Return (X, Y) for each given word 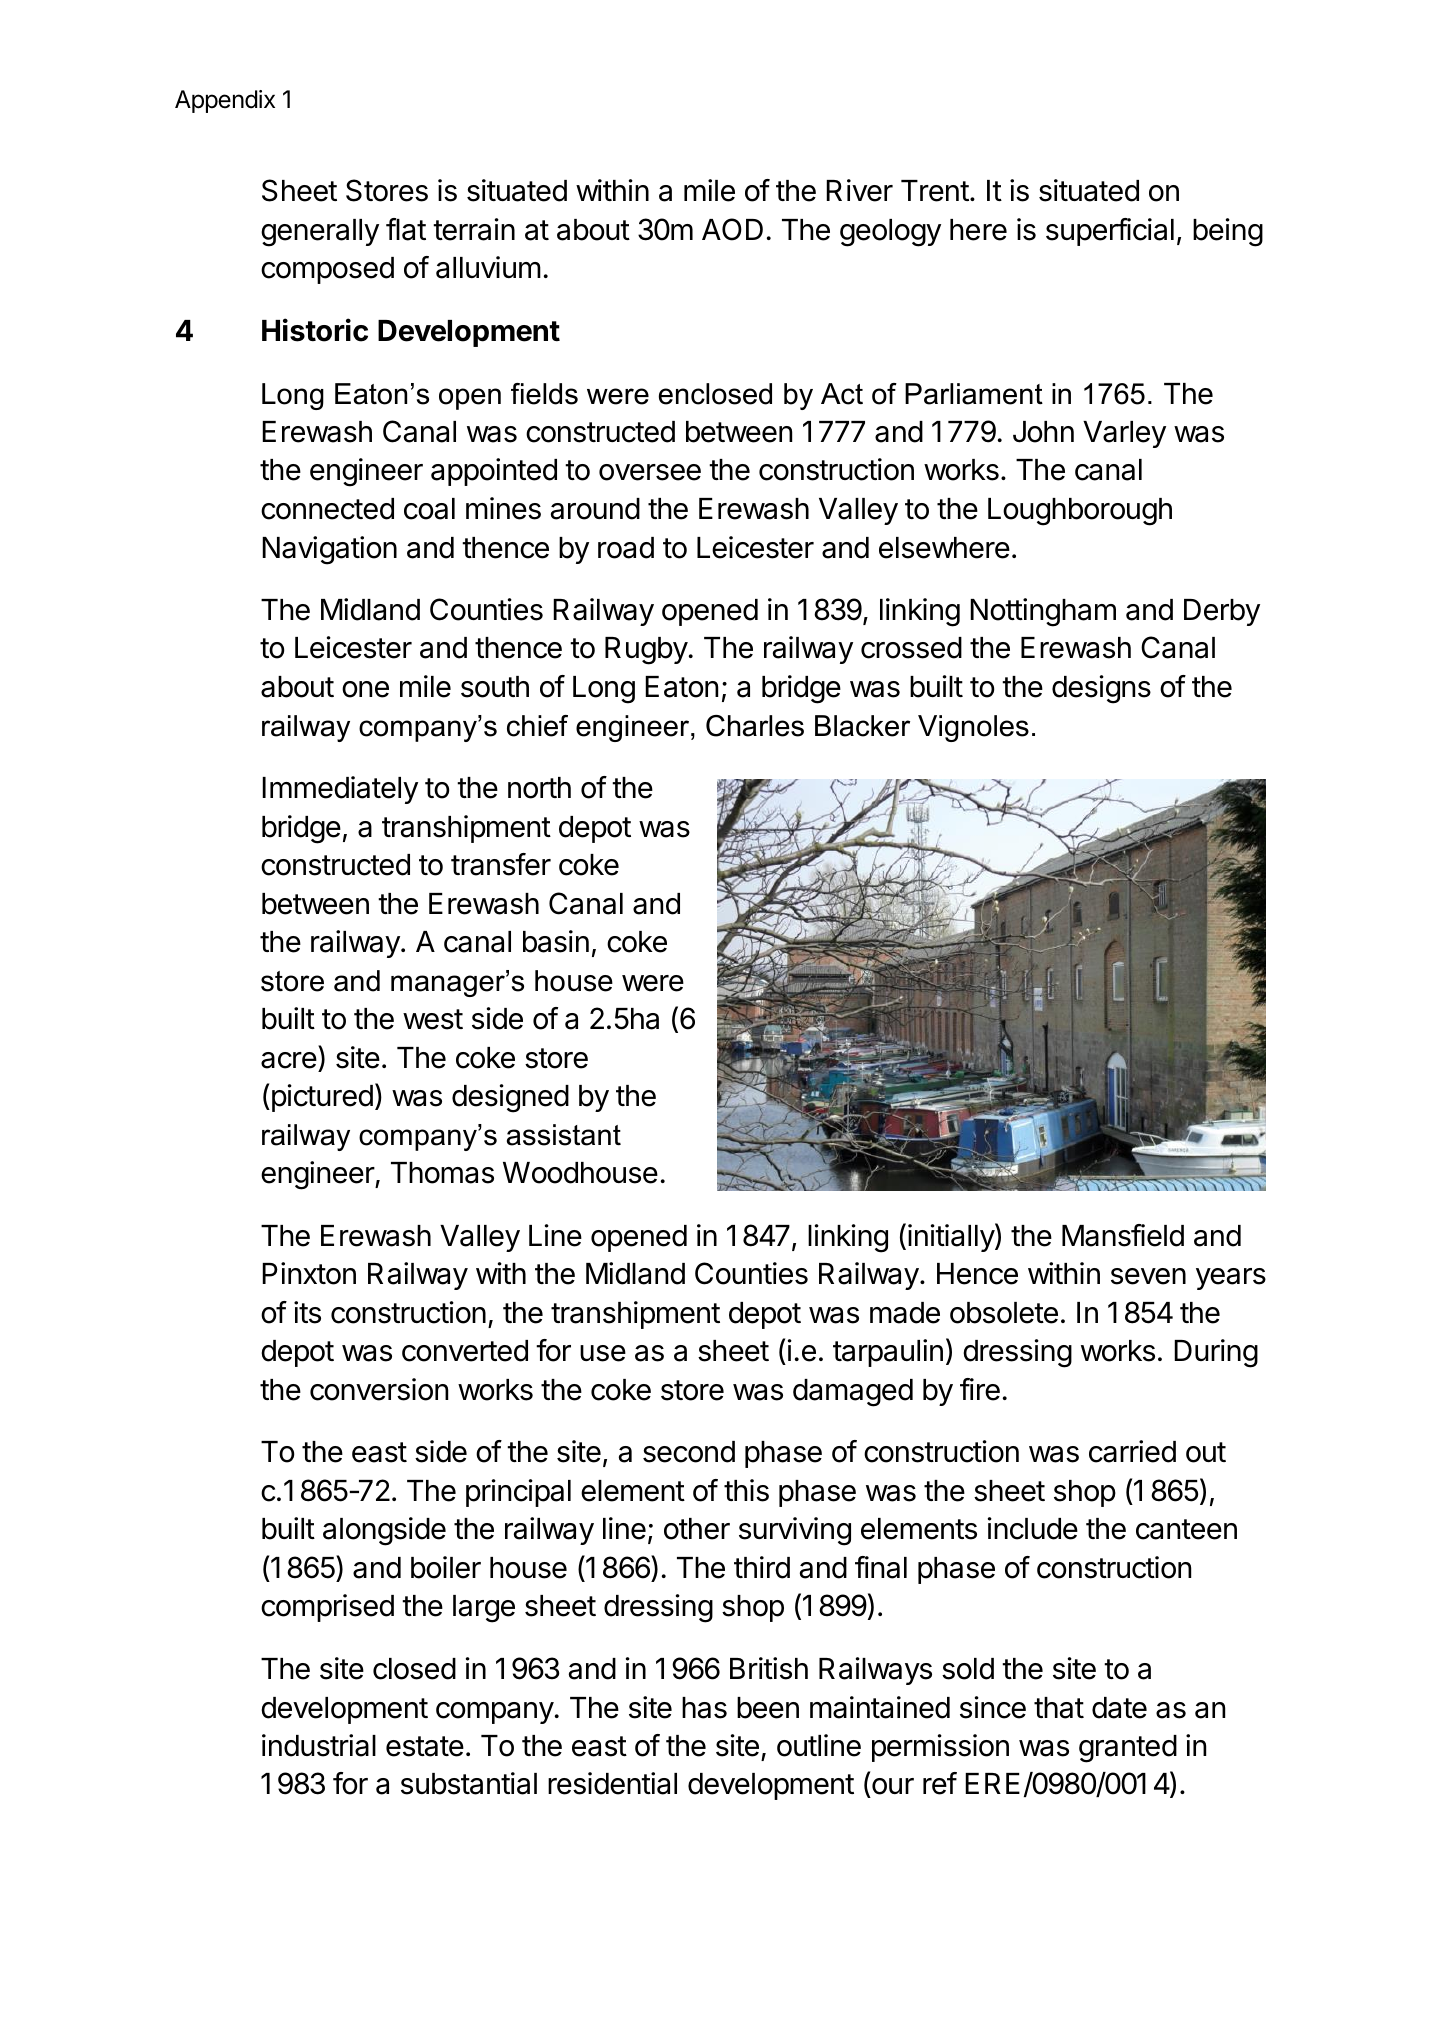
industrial (319, 1745)
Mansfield (1123, 1235)
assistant (564, 1135)
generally (320, 233)
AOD (732, 229)
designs (1101, 689)
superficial (1110, 232)
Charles (755, 726)
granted (1128, 1749)
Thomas (442, 1173)
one (365, 689)
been (768, 1708)
